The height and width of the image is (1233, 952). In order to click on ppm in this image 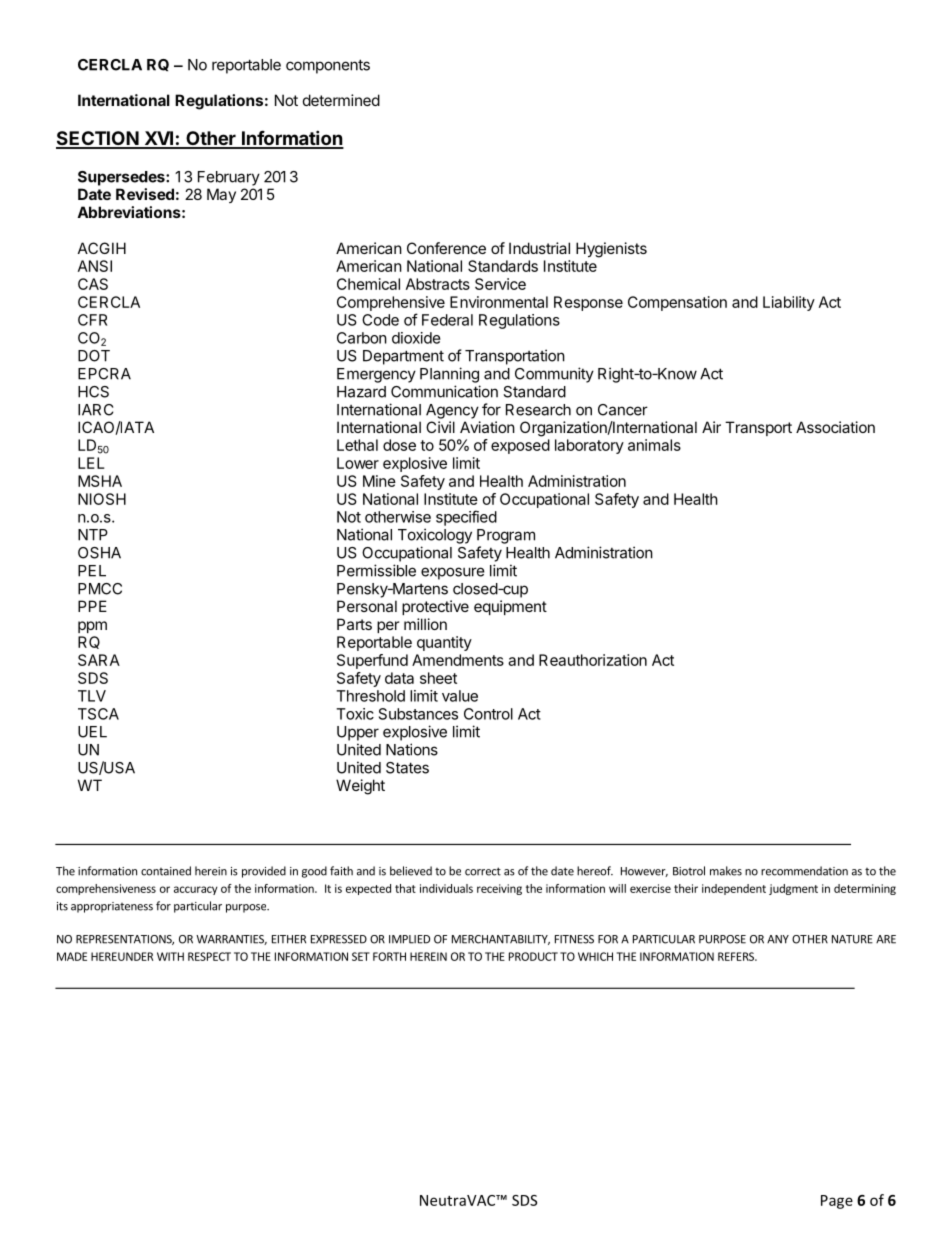, I will do `click(92, 627)`.
